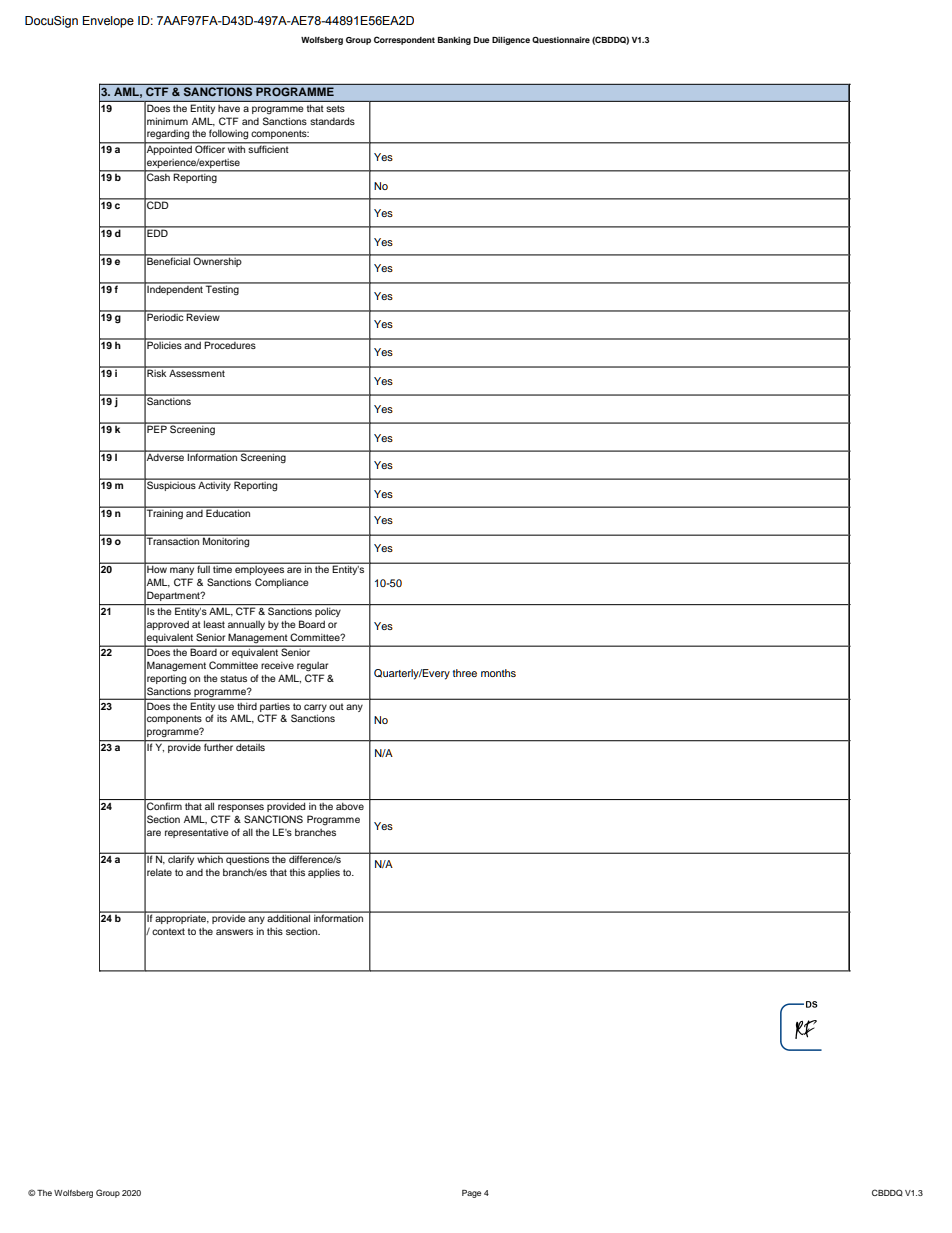 This screenshot has height=1233, width=952. What do you see at coordinates (324, 873) in the screenshot?
I see `applies` at bounding box center [324, 873].
